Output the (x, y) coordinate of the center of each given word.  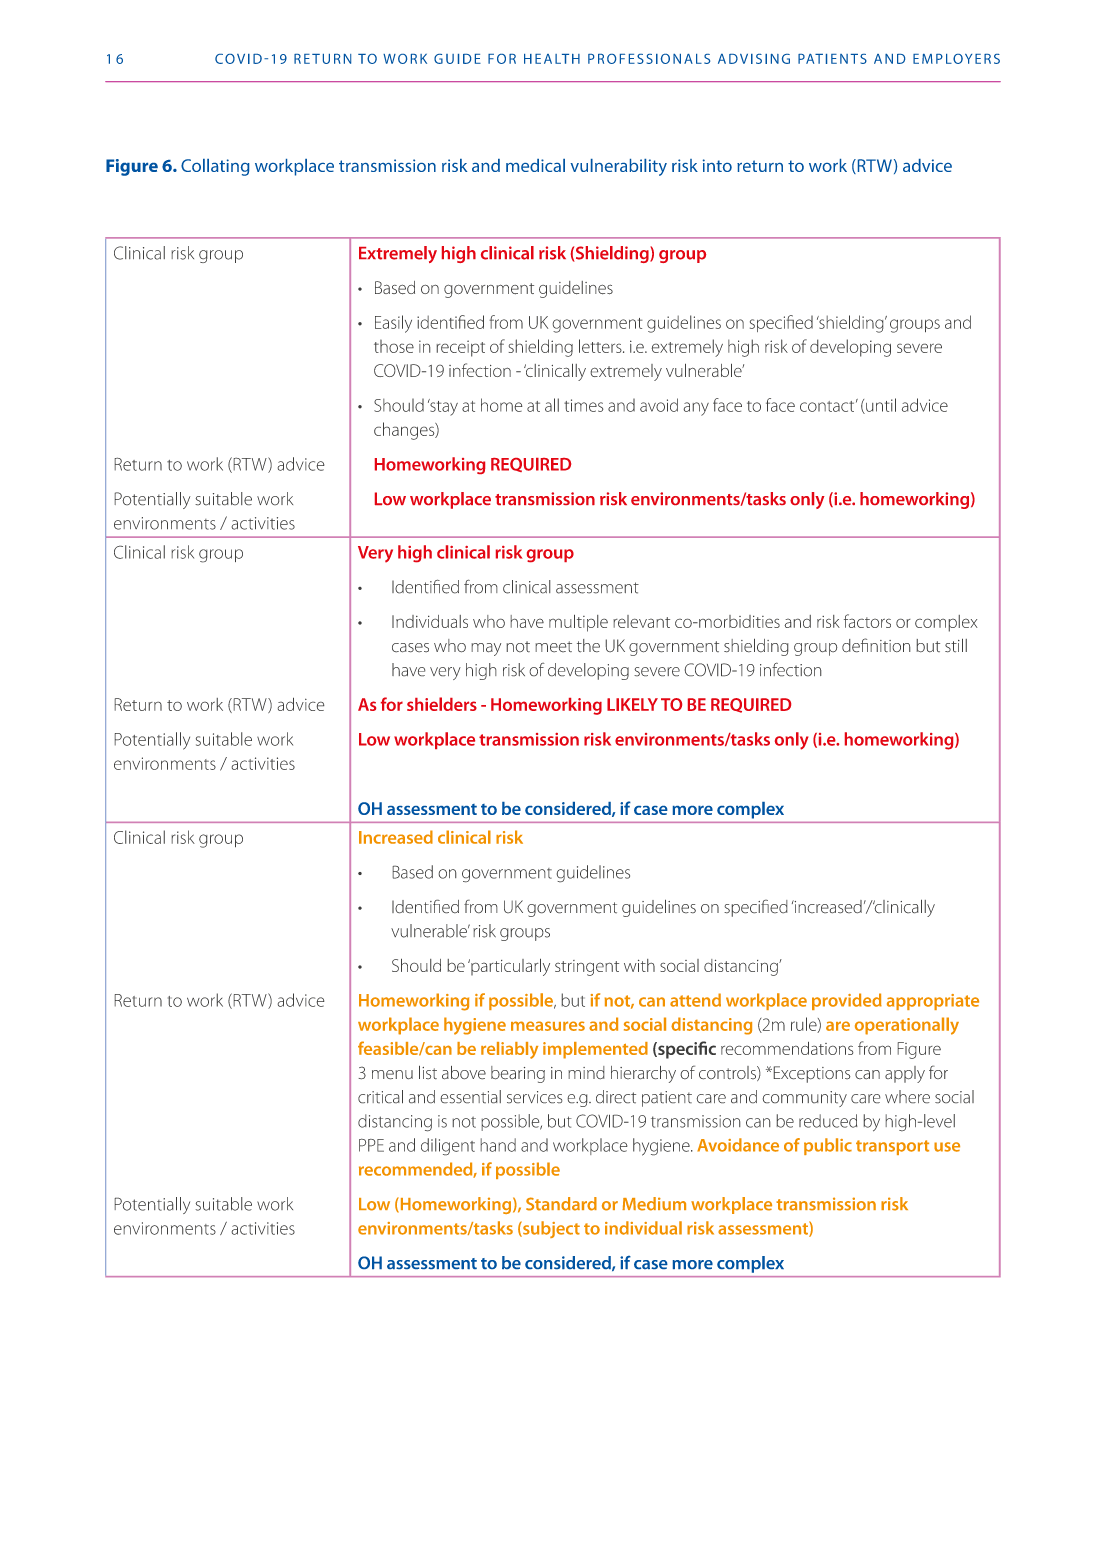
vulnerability (618, 167)
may (486, 649)
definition (876, 645)
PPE (371, 1145)
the (588, 646)
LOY (959, 59)
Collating (215, 167)
